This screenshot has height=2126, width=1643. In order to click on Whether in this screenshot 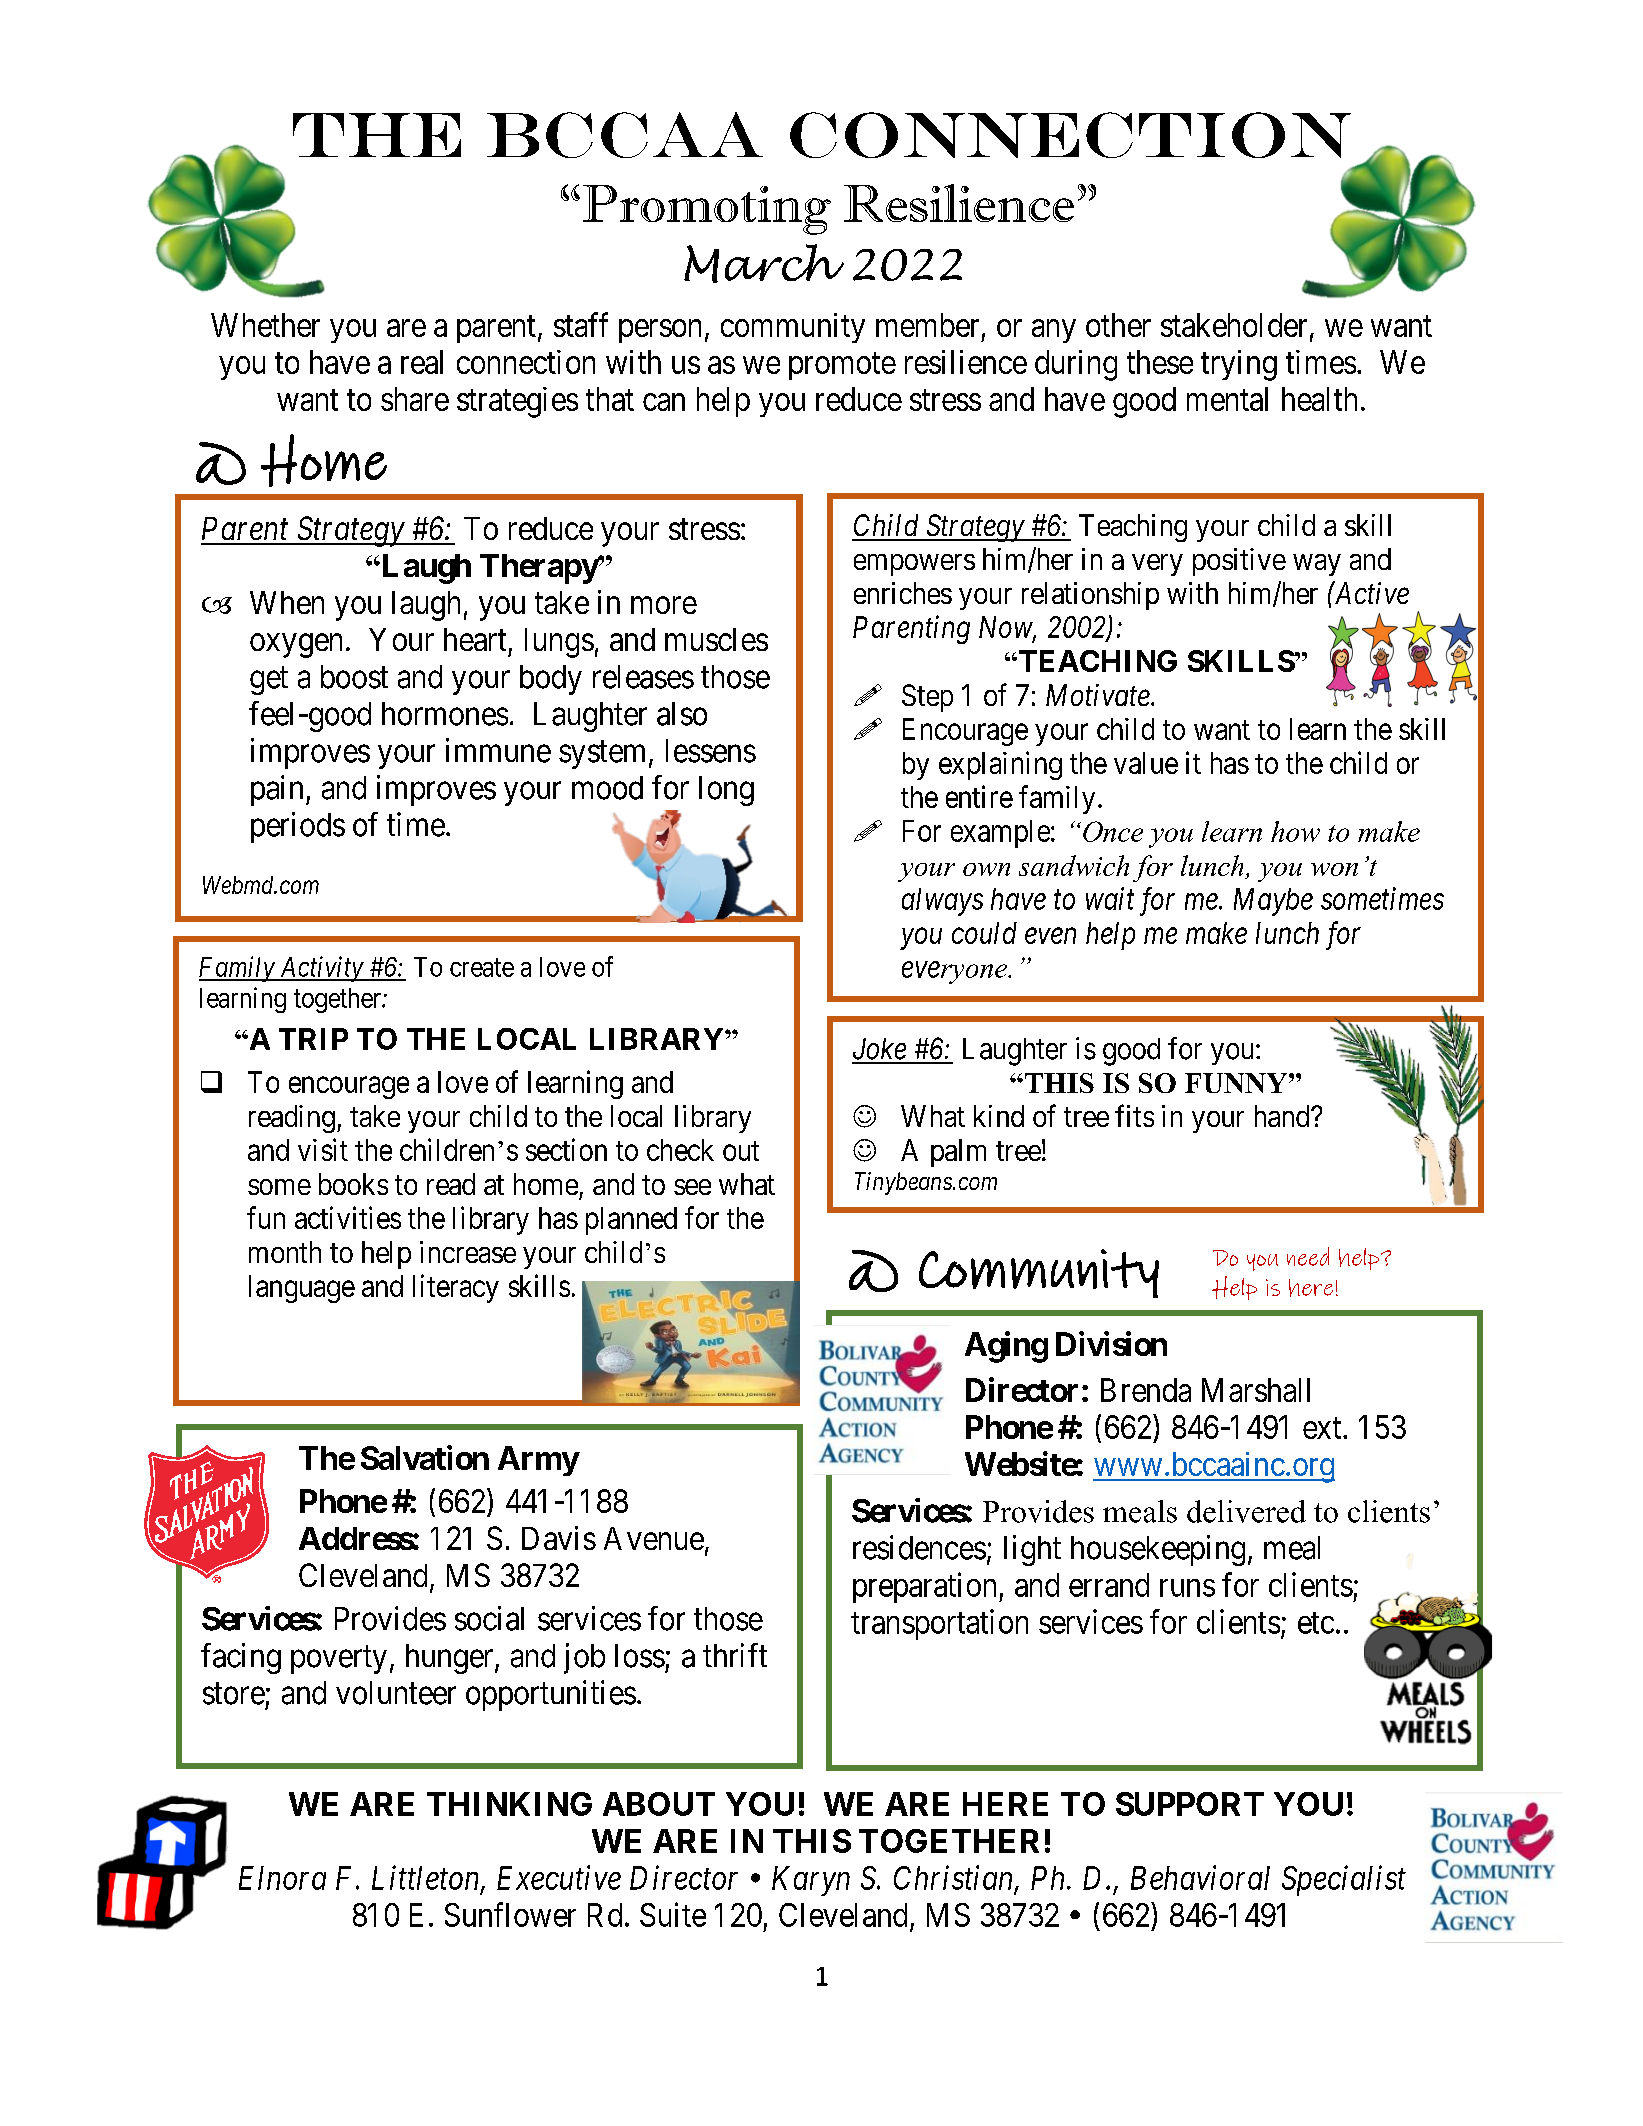, I will do `click(265, 325)`.
